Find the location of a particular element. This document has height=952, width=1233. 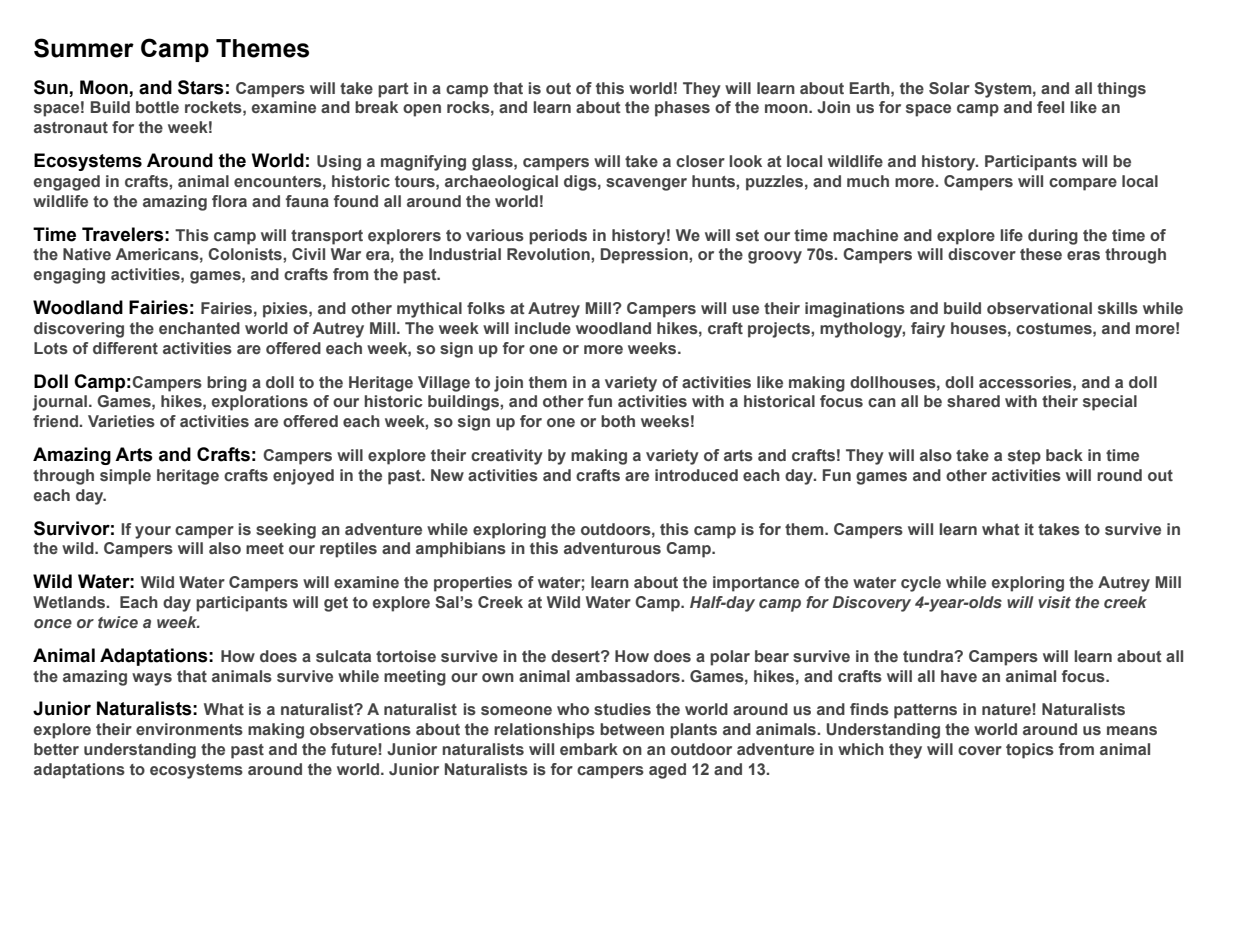

compare is located at coordinates (1083, 184).
